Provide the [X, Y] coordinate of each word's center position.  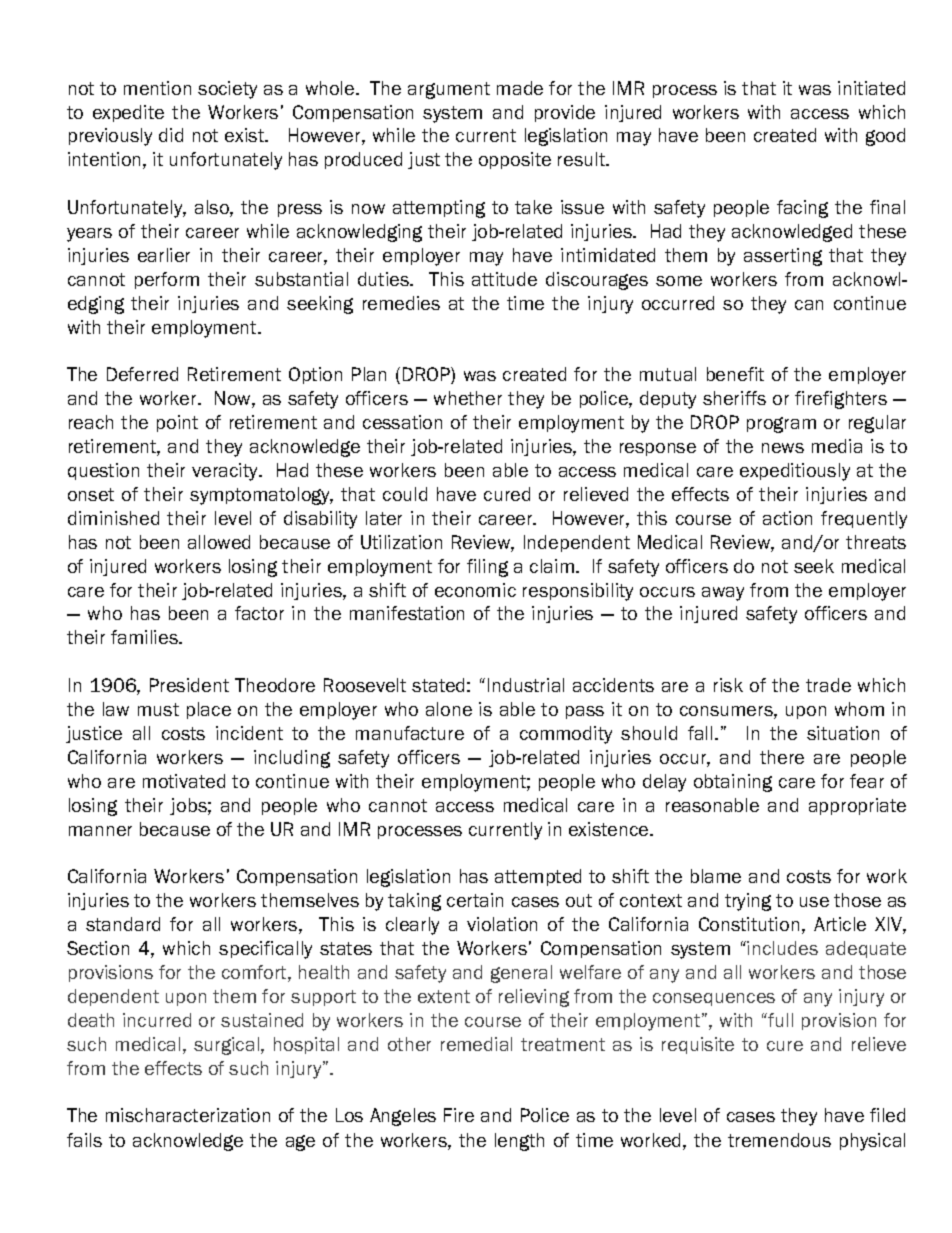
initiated [871, 88]
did [171, 135]
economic [475, 590]
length [519, 1142]
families [145, 637]
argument [449, 90]
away [723, 594]
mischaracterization [188, 1115]
